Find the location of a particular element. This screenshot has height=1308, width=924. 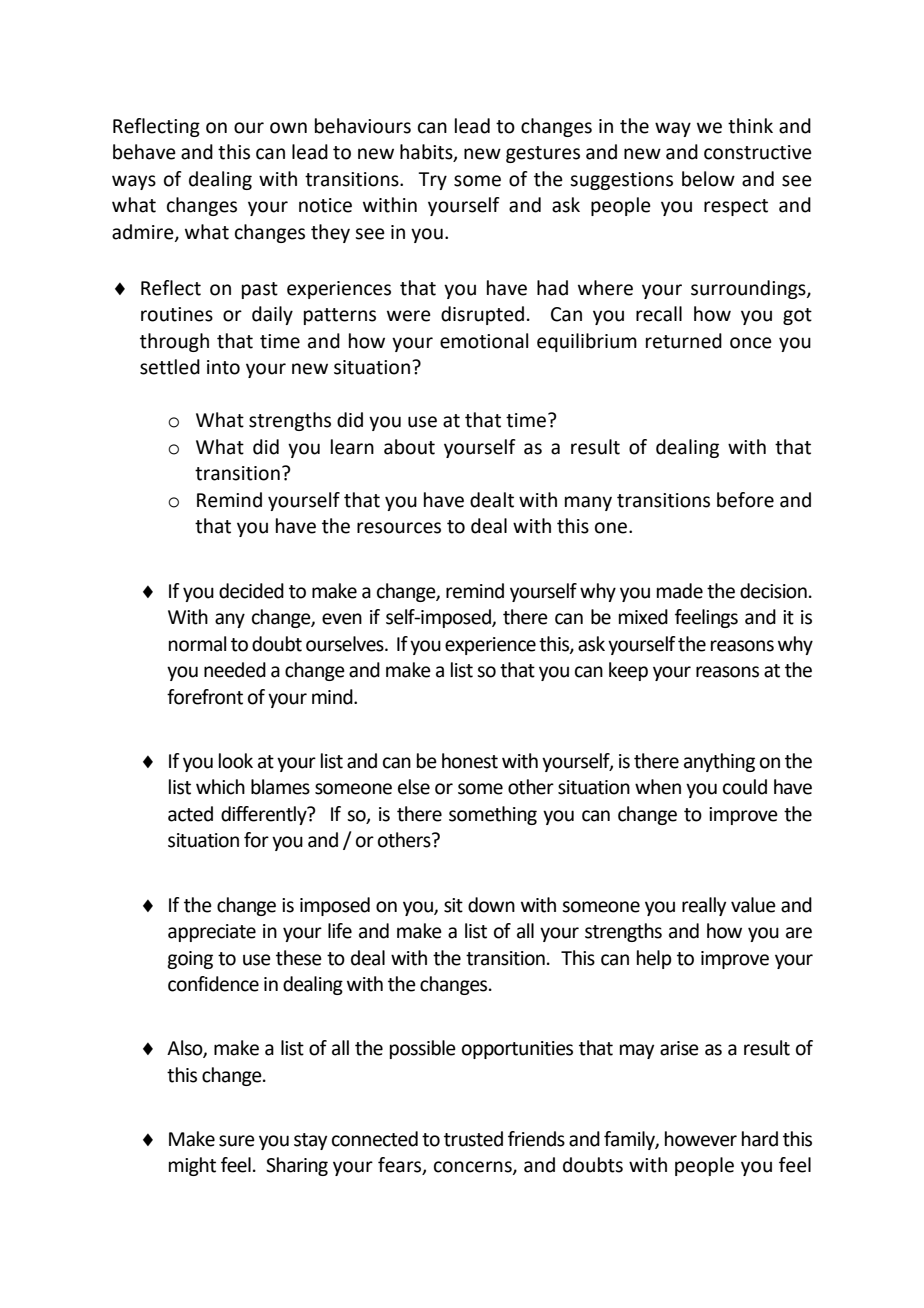

however is located at coordinates (701, 1139).
